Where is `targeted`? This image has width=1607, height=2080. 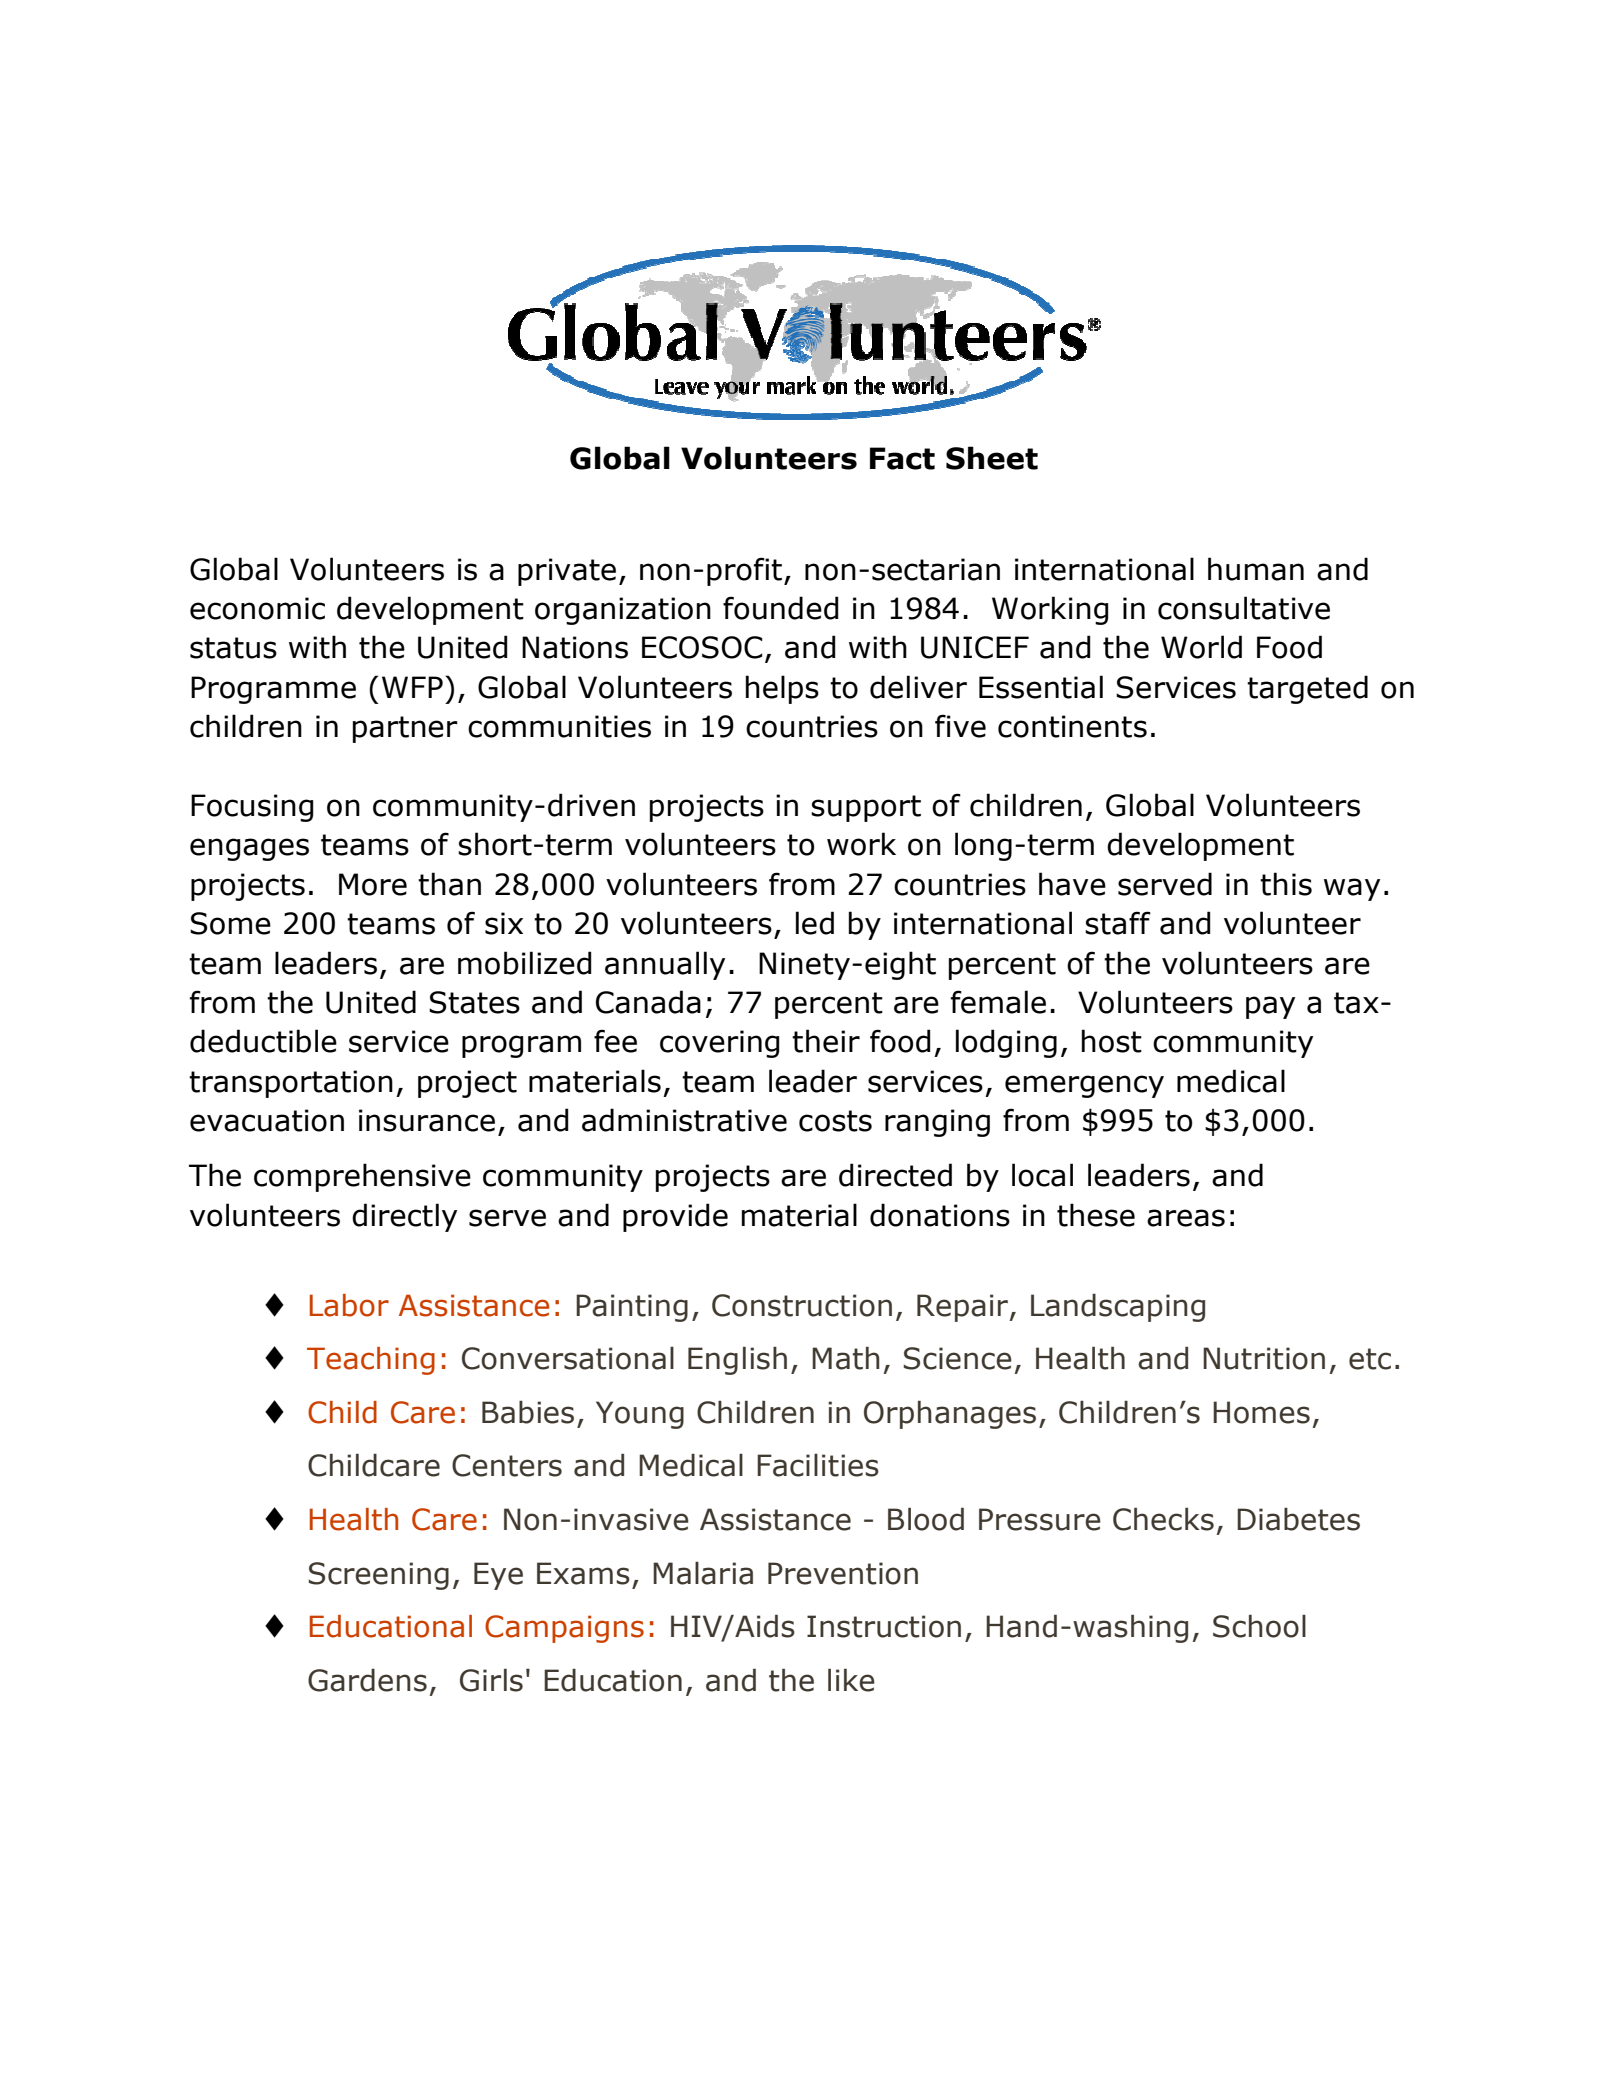
targeted is located at coordinates (1307, 689).
